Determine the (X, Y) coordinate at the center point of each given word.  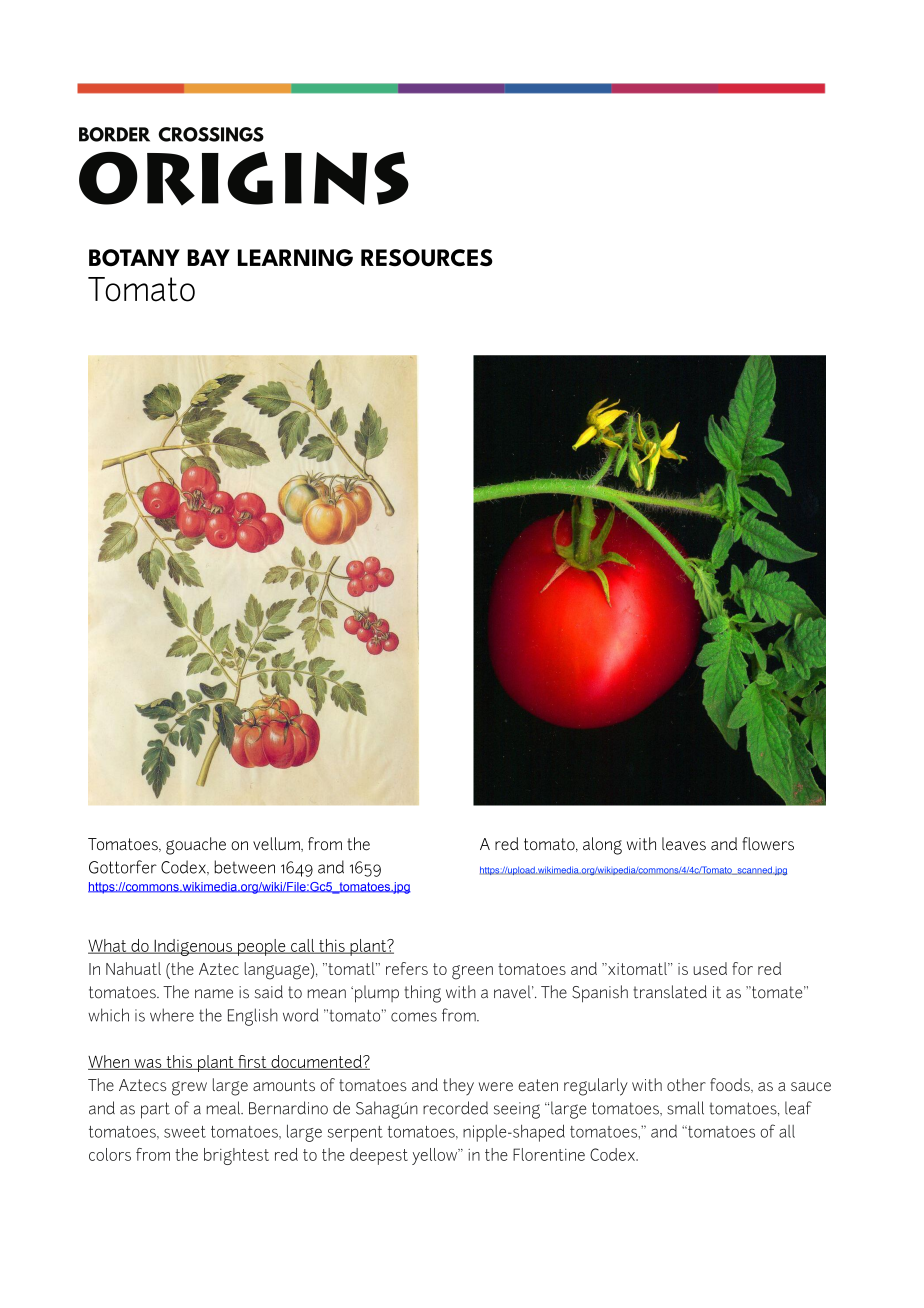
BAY (208, 257)
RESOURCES (427, 258)
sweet (185, 1132)
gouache (196, 846)
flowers (768, 844)
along (602, 846)
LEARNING (295, 258)
